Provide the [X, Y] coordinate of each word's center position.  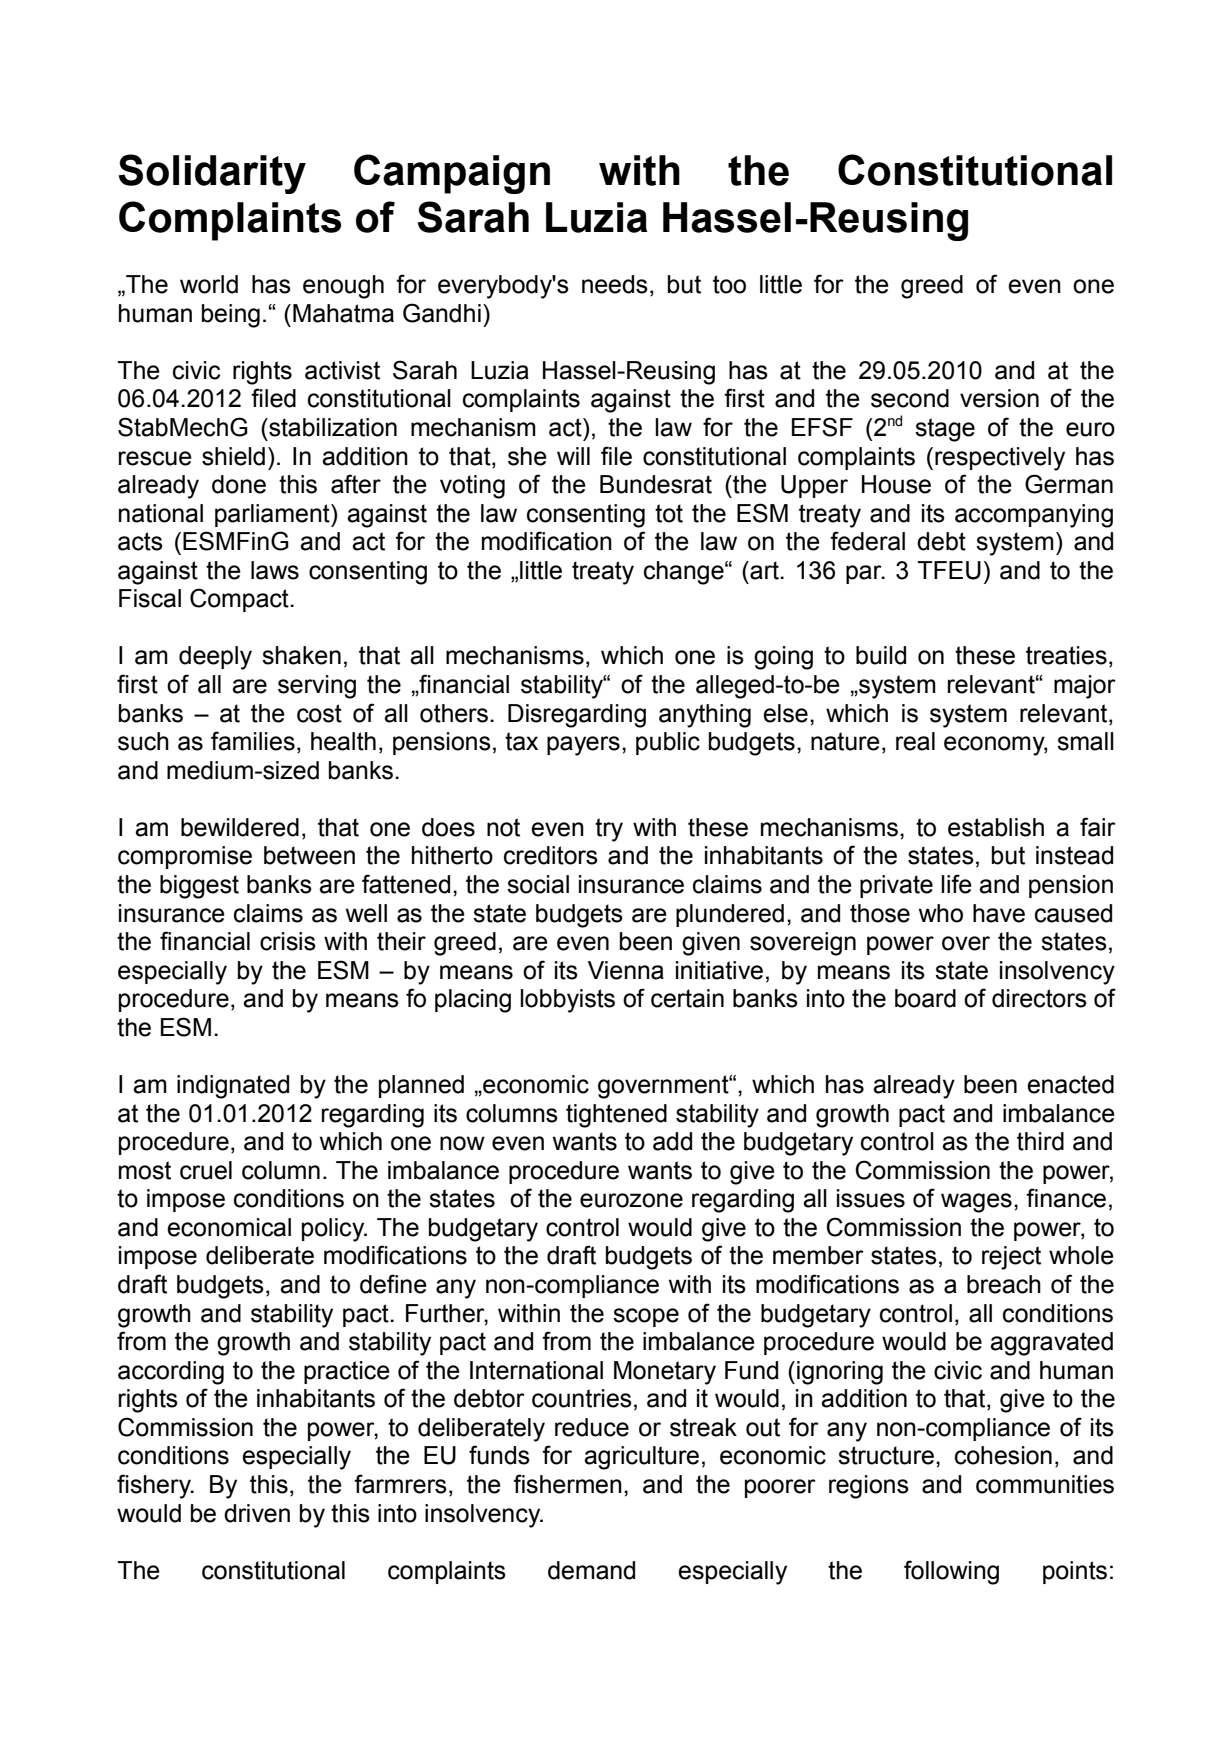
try [609, 830]
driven [257, 1513]
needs [615, 284]
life [956, 884]
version [999, 398]
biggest [199, 887]
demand [591, 1570]
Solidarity [212, 174]
